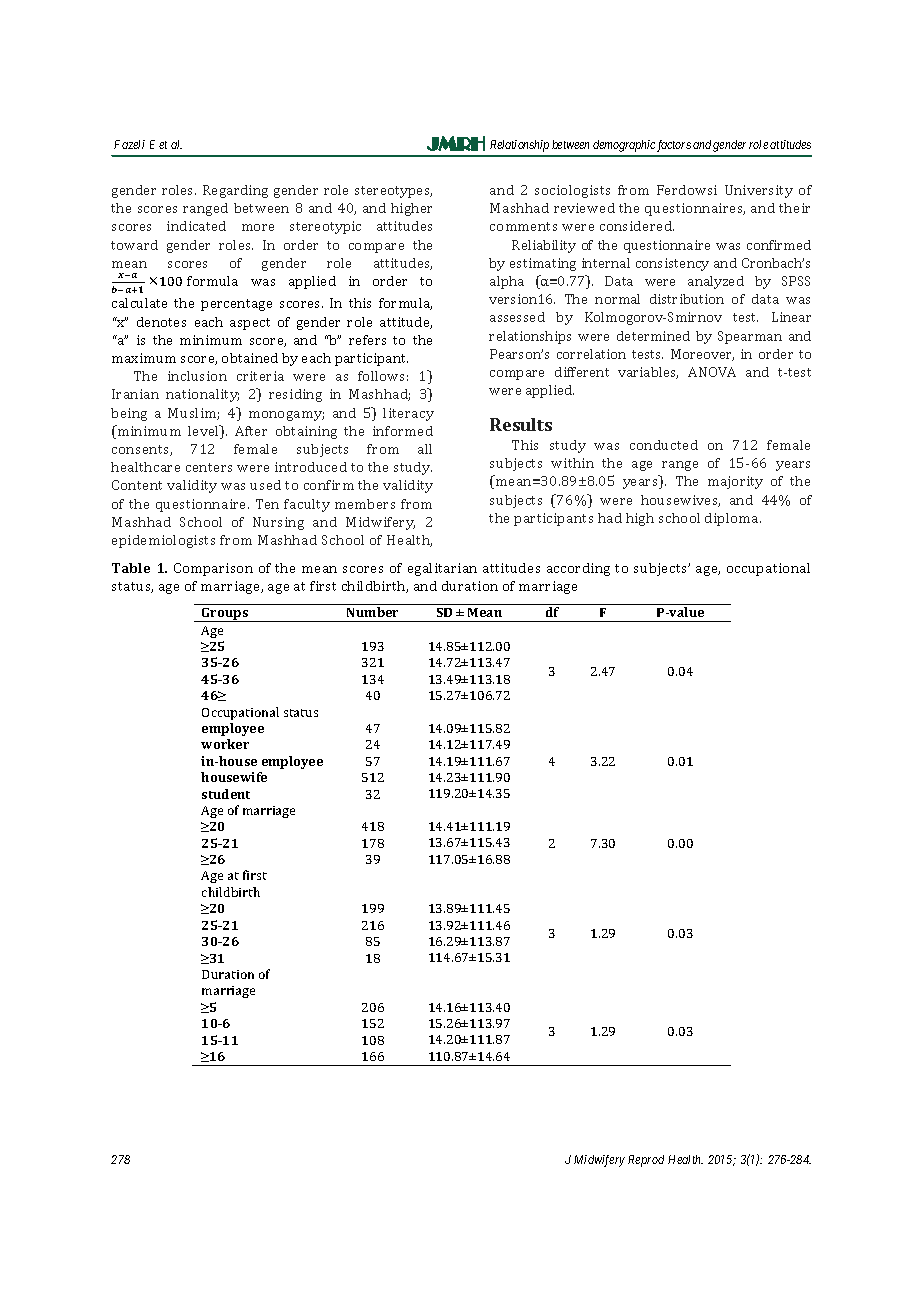  What do you see at coordinates (209, 467) in the page?
I see `centers` at bounding box center [209, 467].
